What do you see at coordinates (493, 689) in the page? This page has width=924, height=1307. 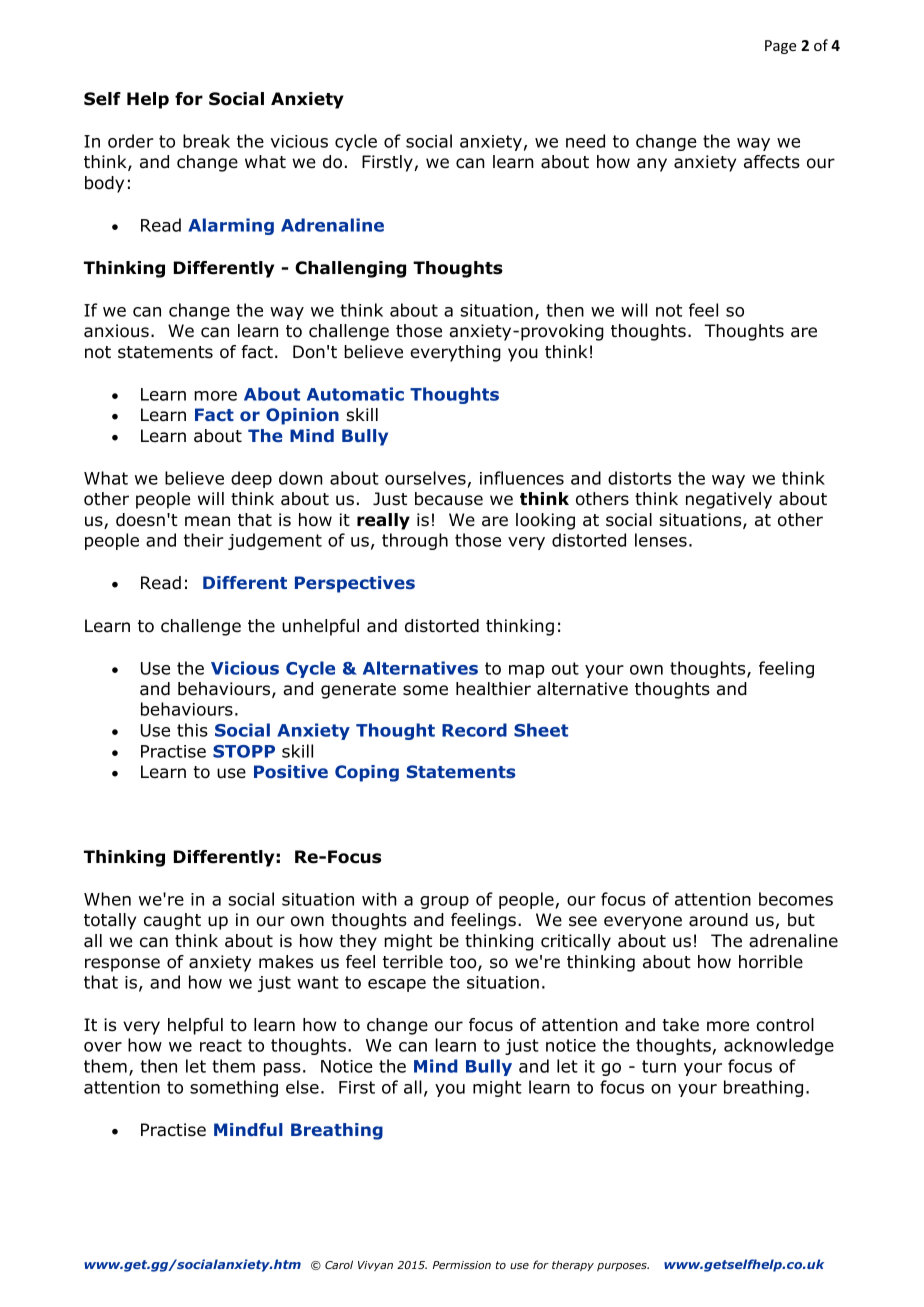 I see `healthier` at bounding box center [493, 689].
